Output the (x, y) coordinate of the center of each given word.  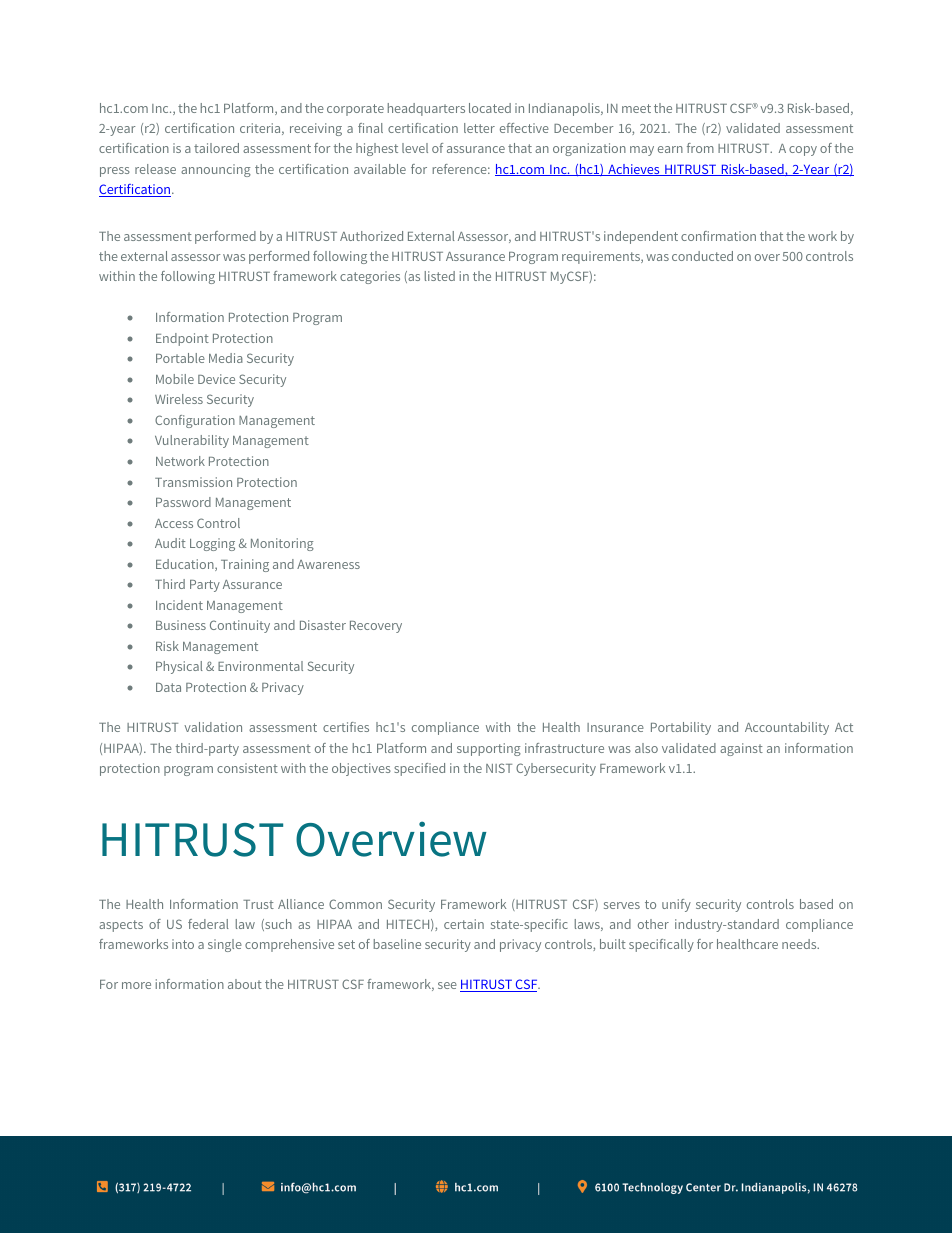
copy (803, 151)
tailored (216, 148)
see (447, 985)
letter (479, 128)
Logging (212, 544)
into (183, 944)
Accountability (787, 728)
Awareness (328, 564)
